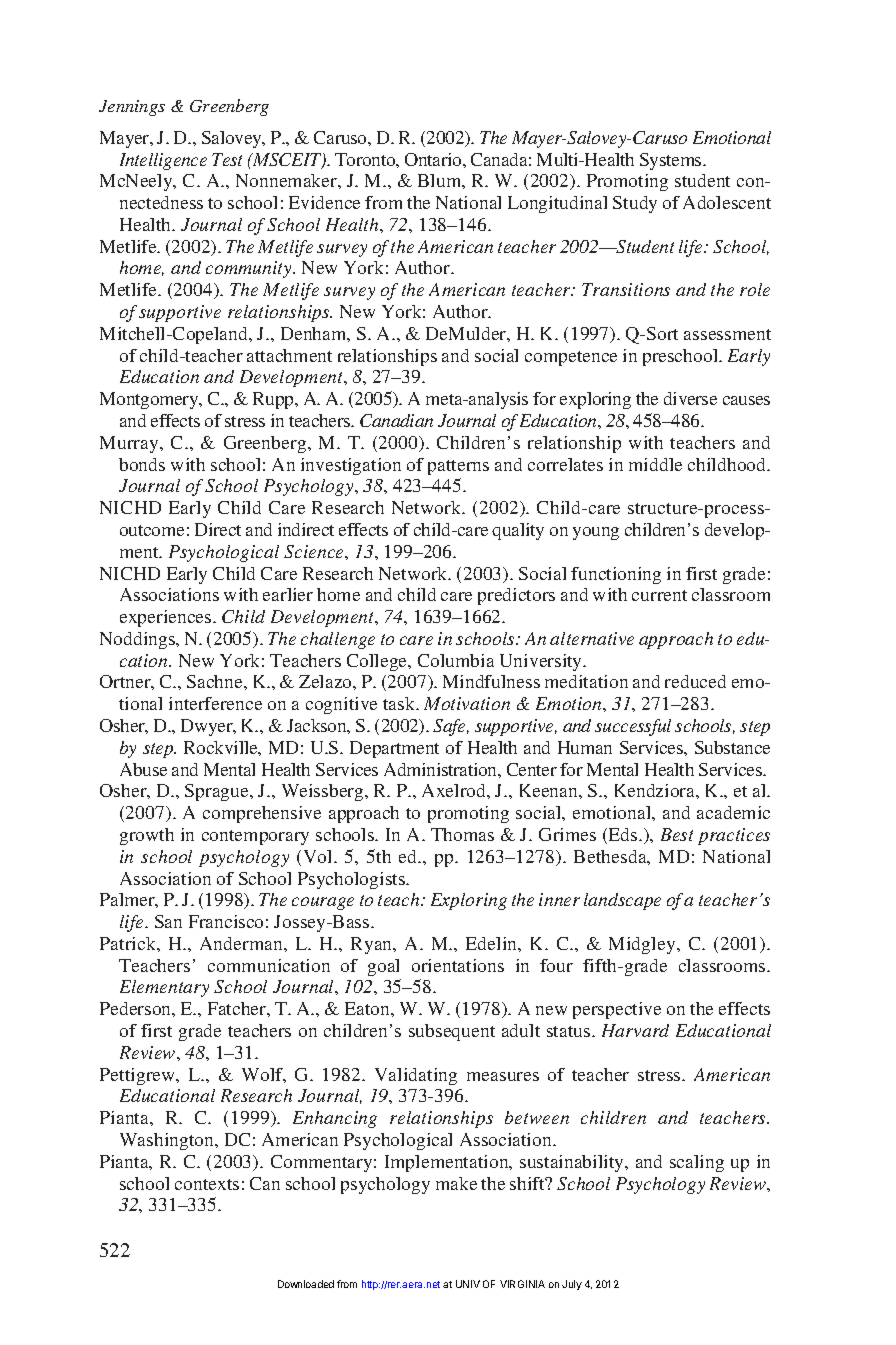 The image size is (896, 1345). What do you see at coordinates (227, 159) in the screenshot?
I see `Test` at bounding box center [227, 159].
